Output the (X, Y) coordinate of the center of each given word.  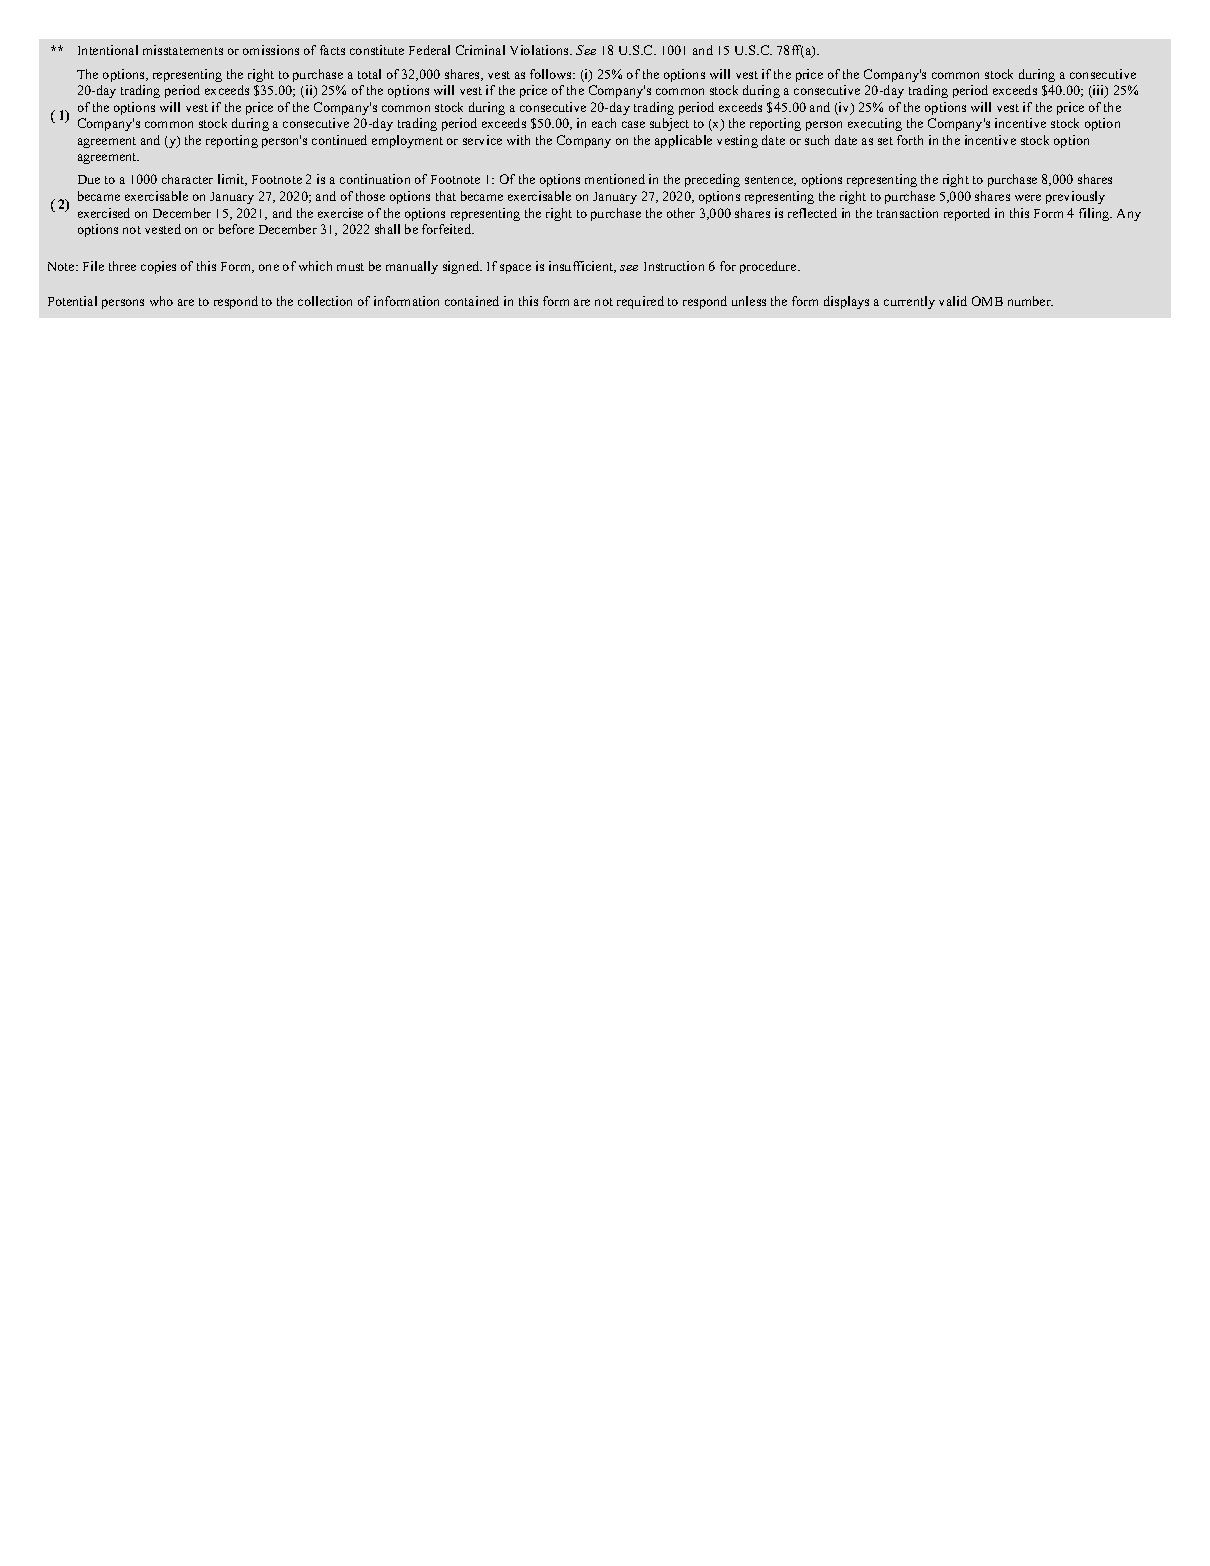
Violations (540, 50)
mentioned (615, 179)
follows (552, 74)
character (187, 179)
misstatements (183, 50)
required (640, 302)
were (1028, 197)
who (161, 301)
